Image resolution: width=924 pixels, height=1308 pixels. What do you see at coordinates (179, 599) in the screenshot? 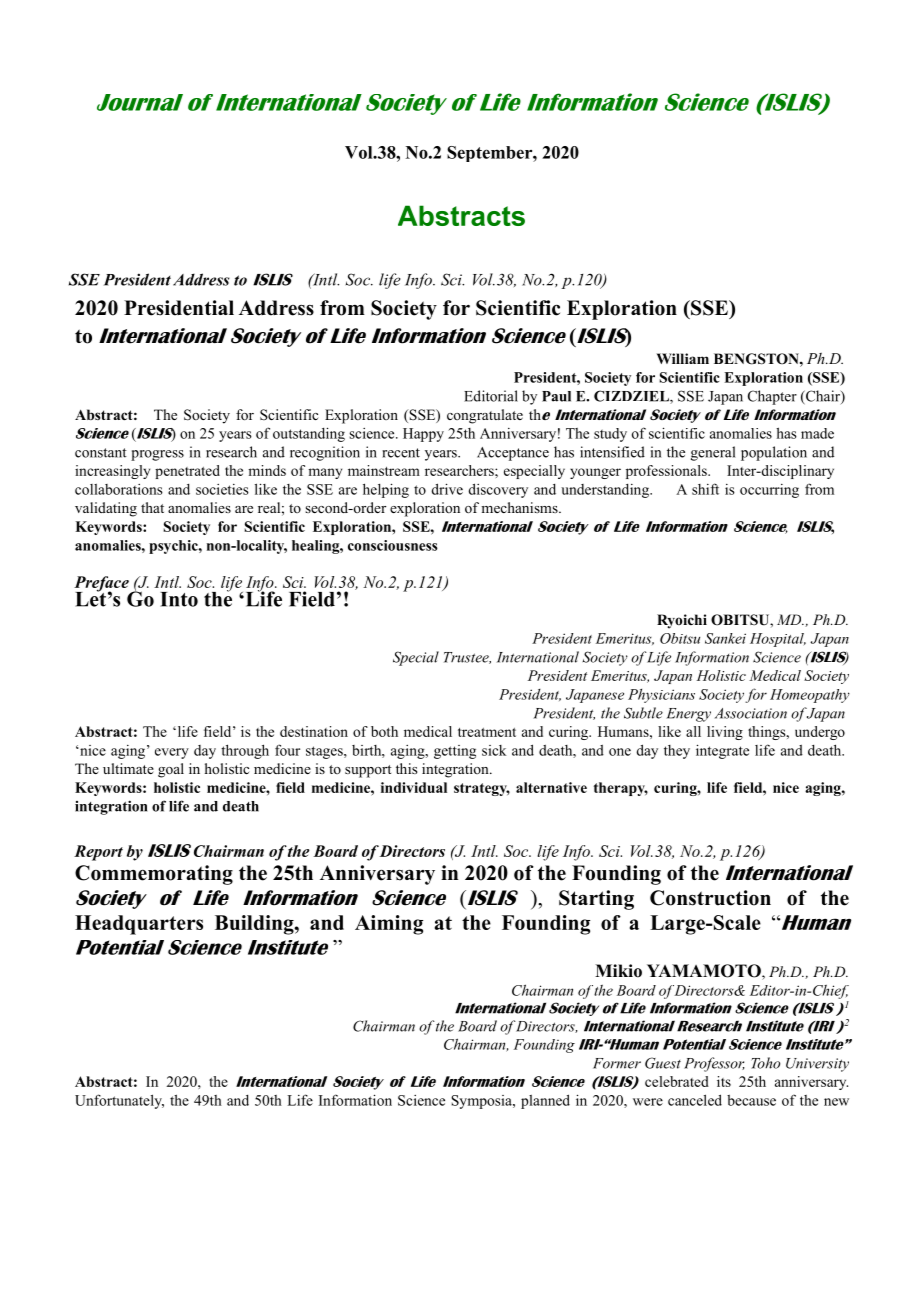
I see `Into` at bounding box center [179, 599].
